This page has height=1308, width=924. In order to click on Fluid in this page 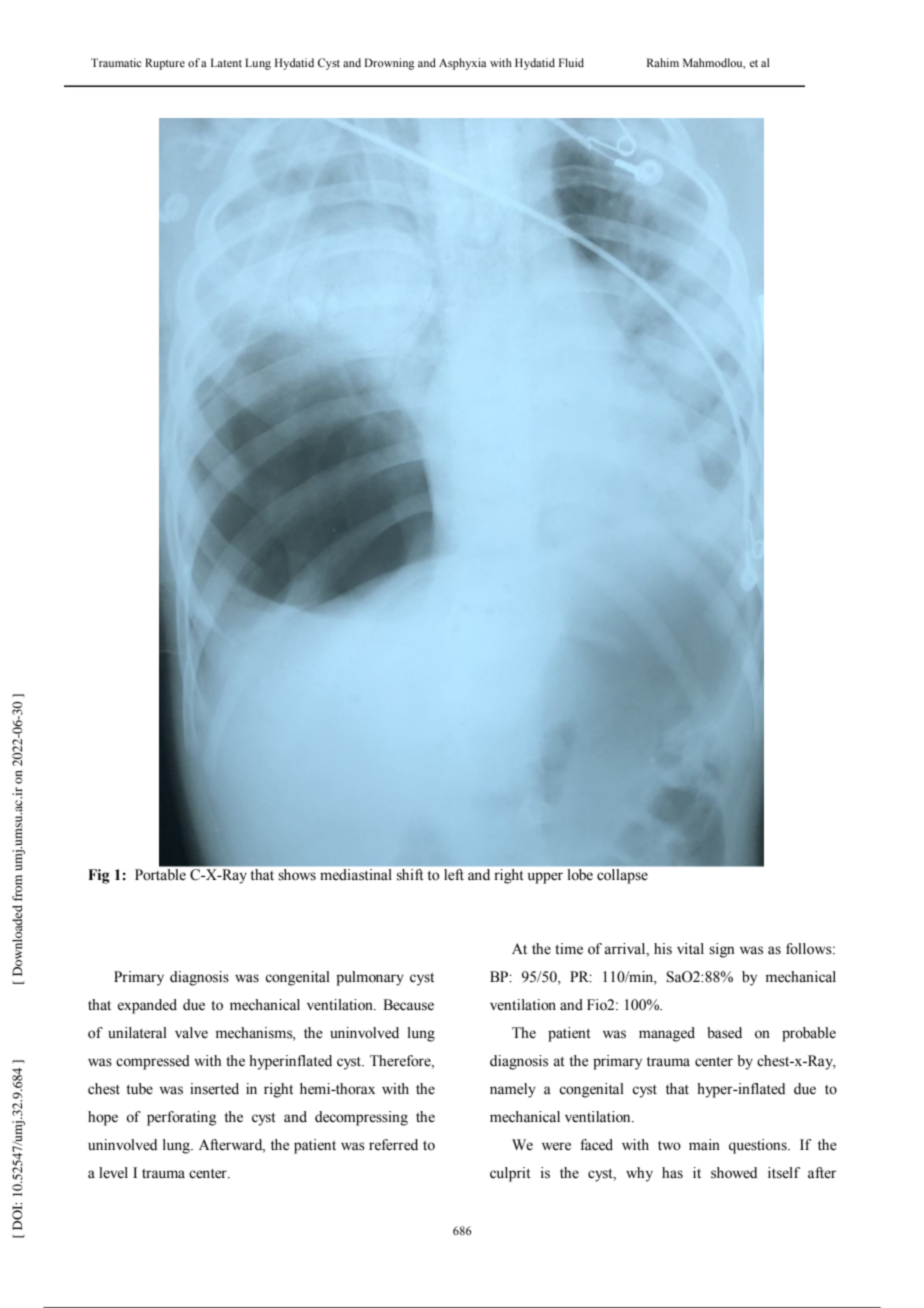, I will do `click(571, 62)`.
